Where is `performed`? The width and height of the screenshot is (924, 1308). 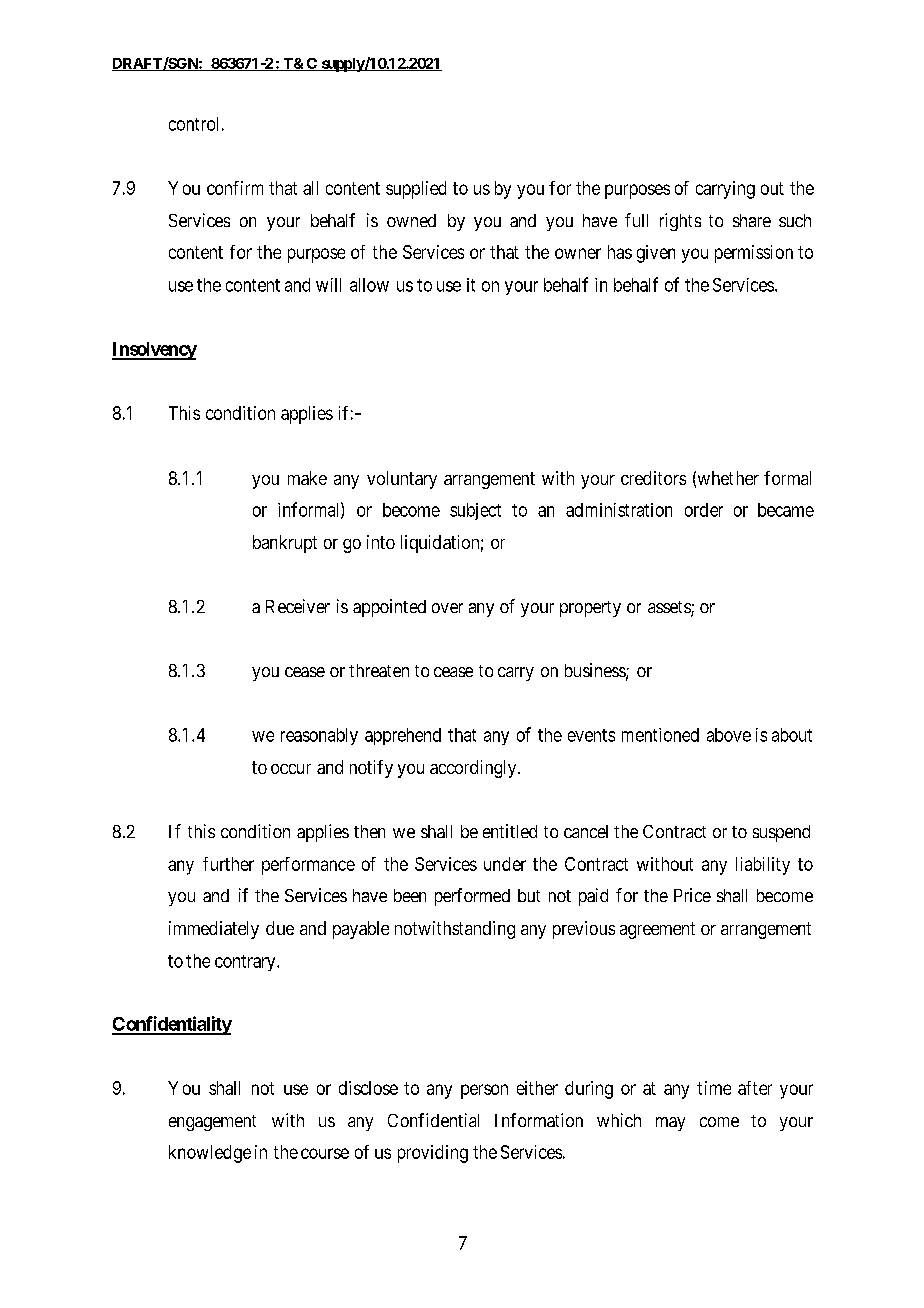
performed is located at coordinates (472, 897).
